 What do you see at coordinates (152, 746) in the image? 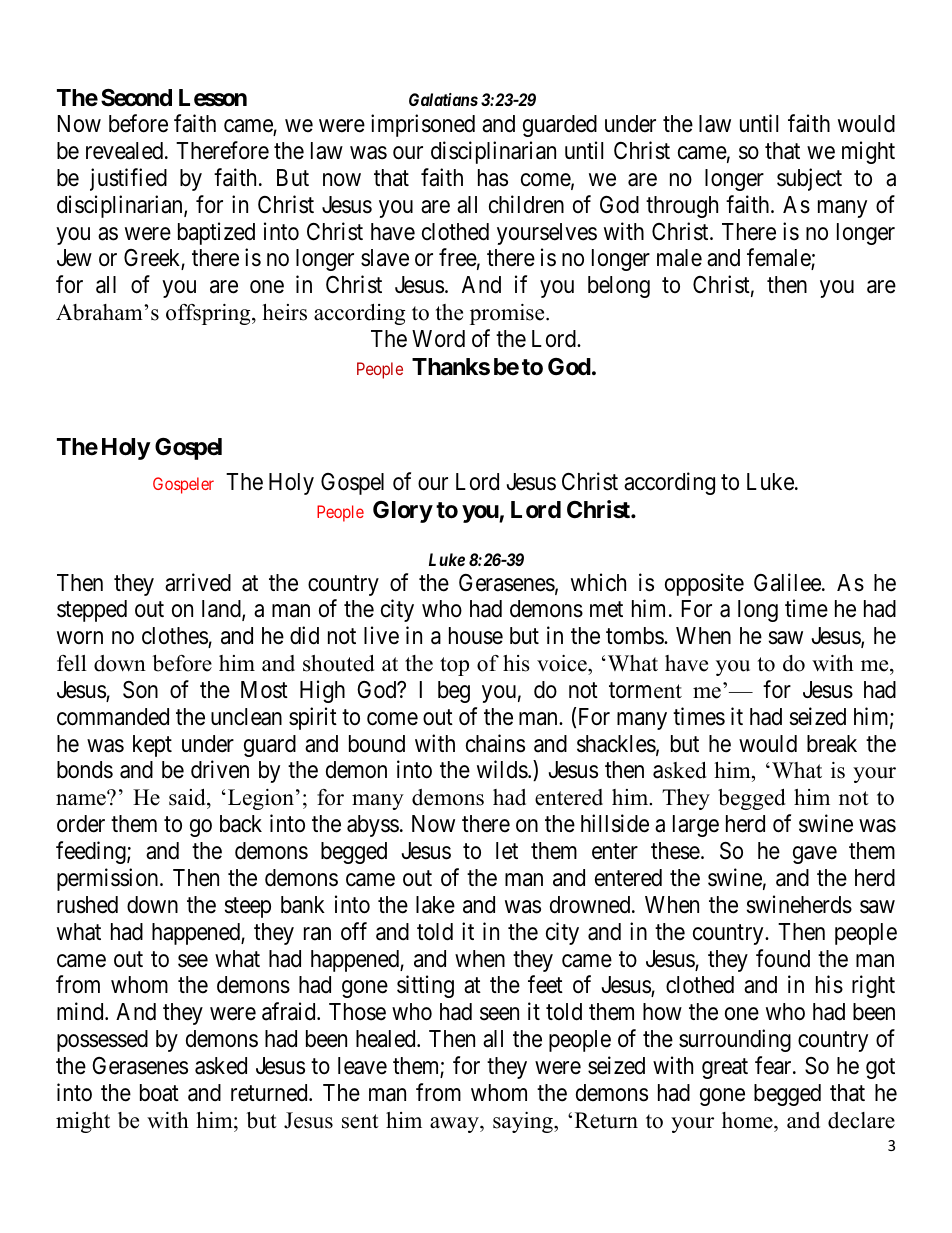
I see `kept` at bounding box center [152, 746].
